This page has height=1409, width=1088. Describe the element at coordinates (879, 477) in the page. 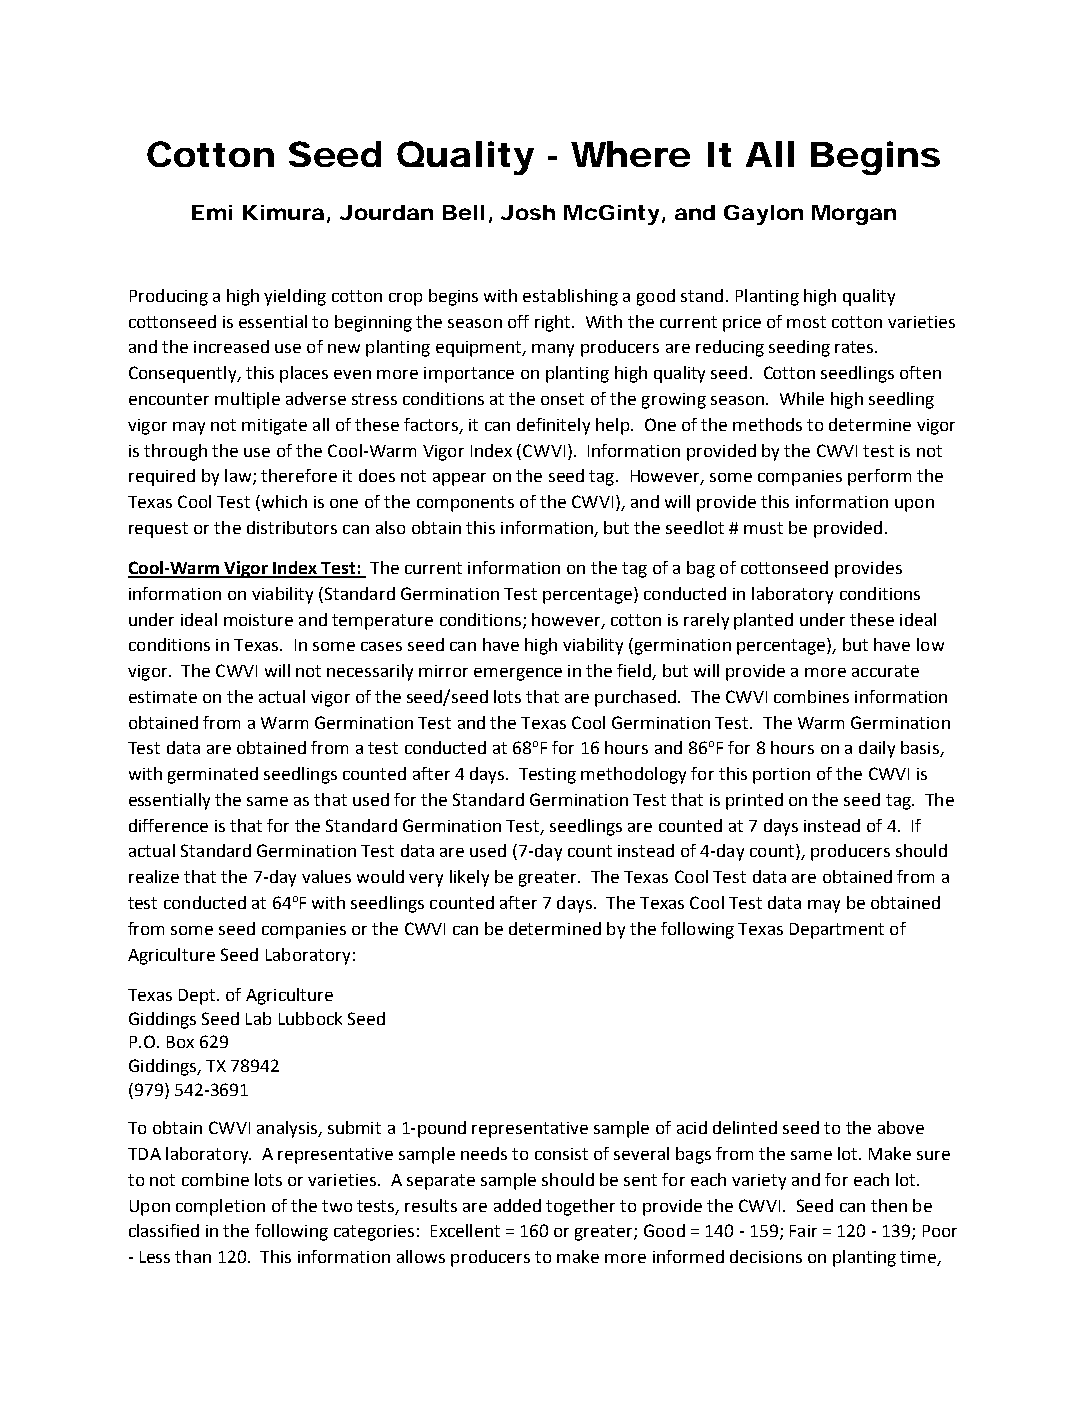

I see `perform` at that location.
